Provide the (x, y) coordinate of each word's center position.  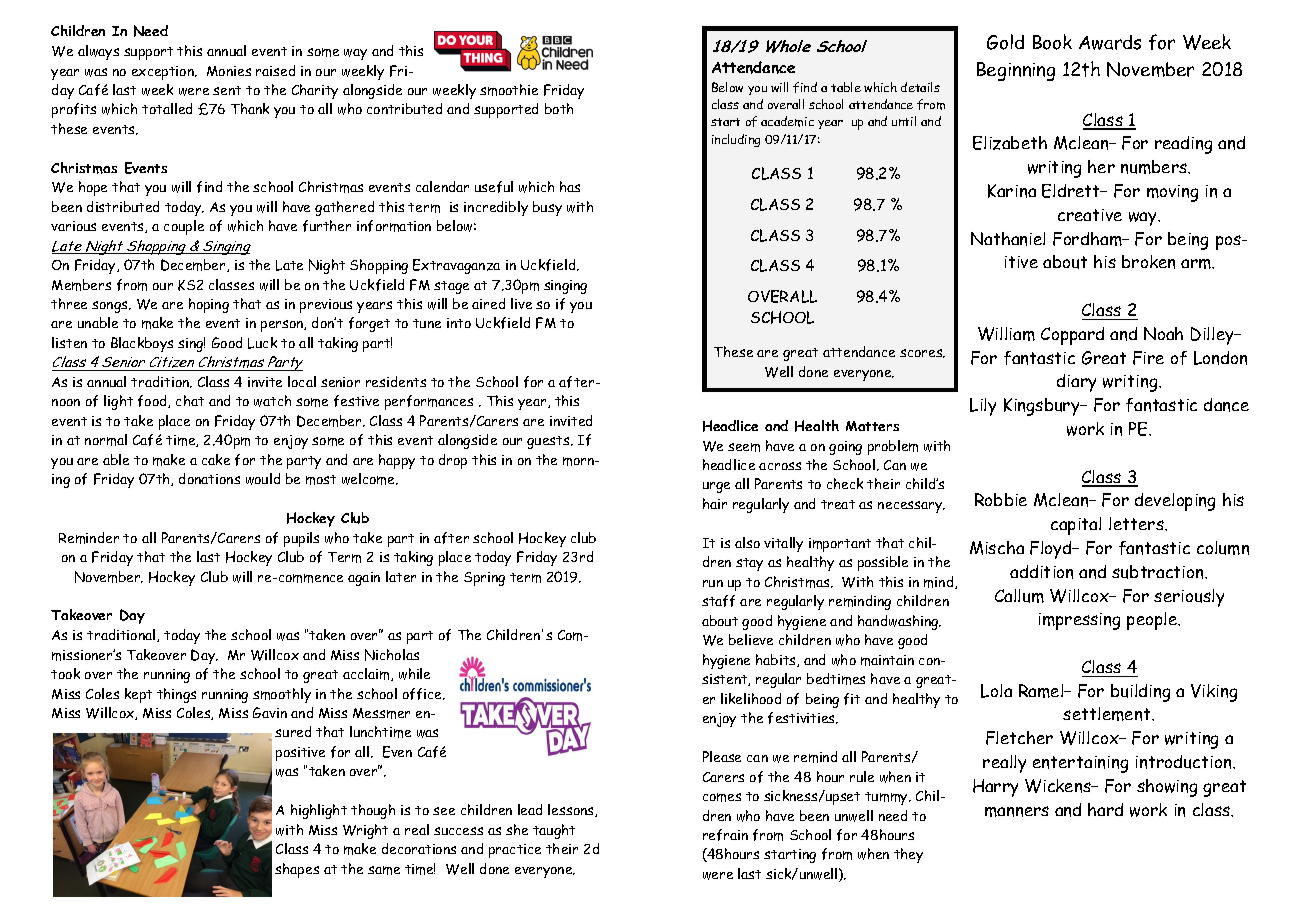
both (559, 108)
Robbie (1001, 499)
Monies (229, 71)
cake (216, 459)
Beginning (1016, 71)
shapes (297, 870)
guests (549, 442)
